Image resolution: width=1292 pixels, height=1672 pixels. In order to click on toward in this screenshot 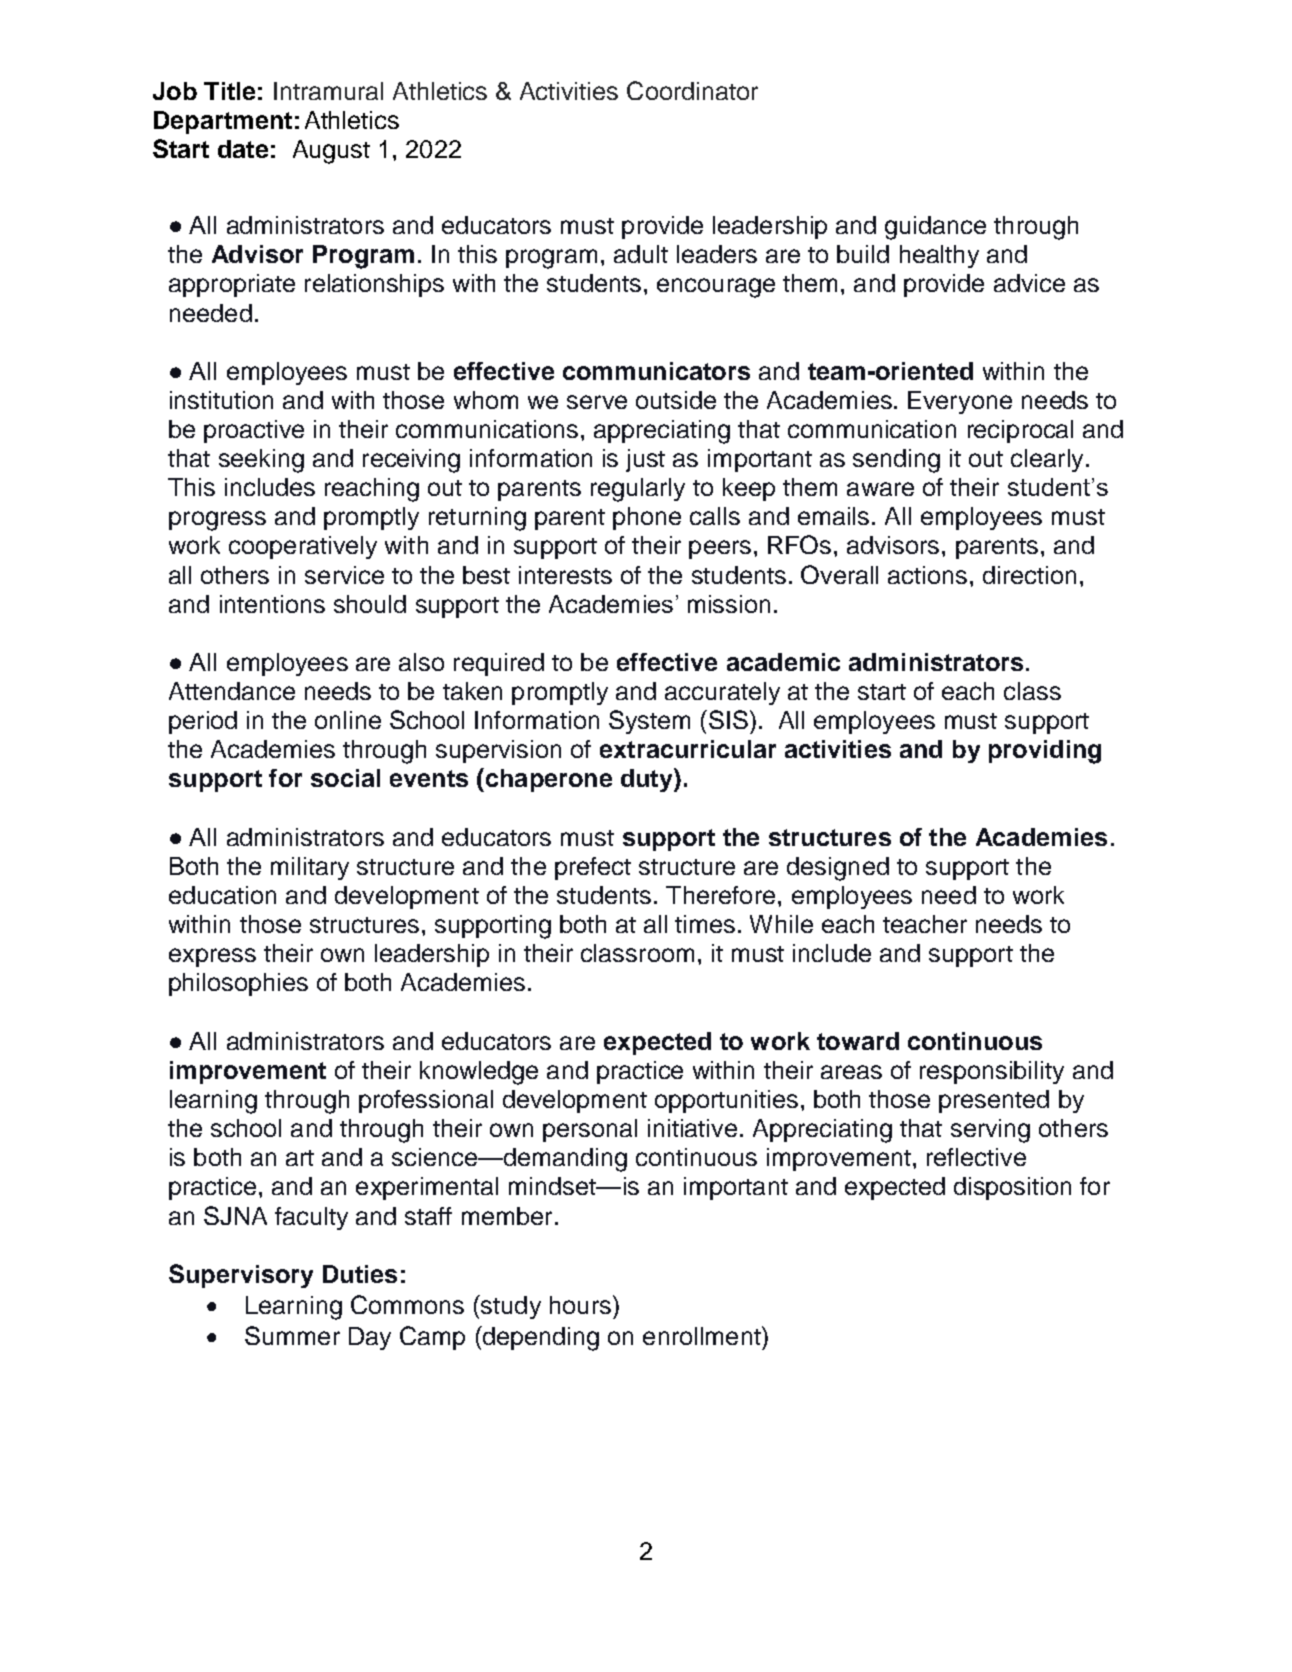, I will do `click(858, 1041)`.
